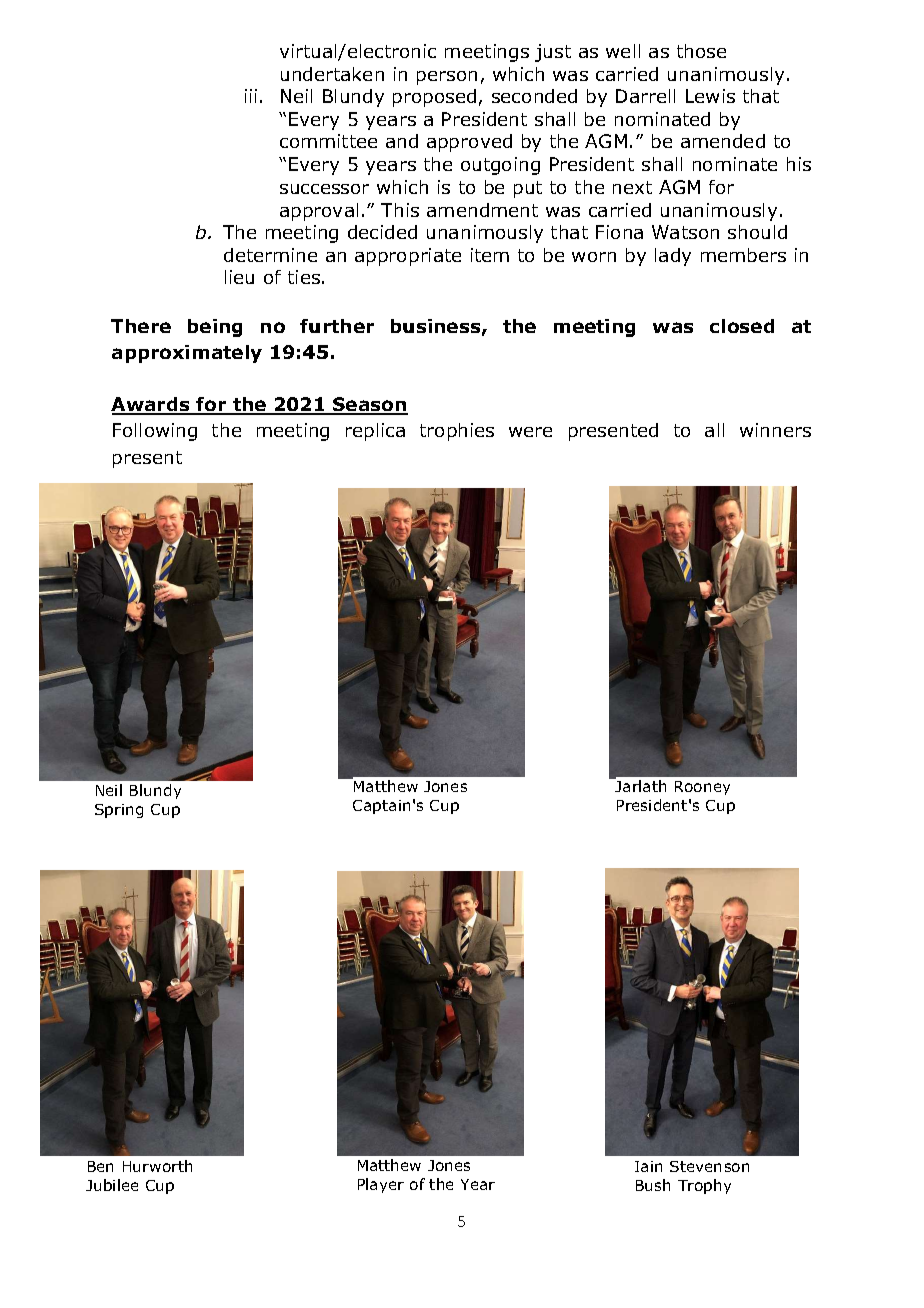  What do you see at coordinates (112, 1185) in the screenshot?
I see `Jubilee` at bounding box center [112, 1185].
